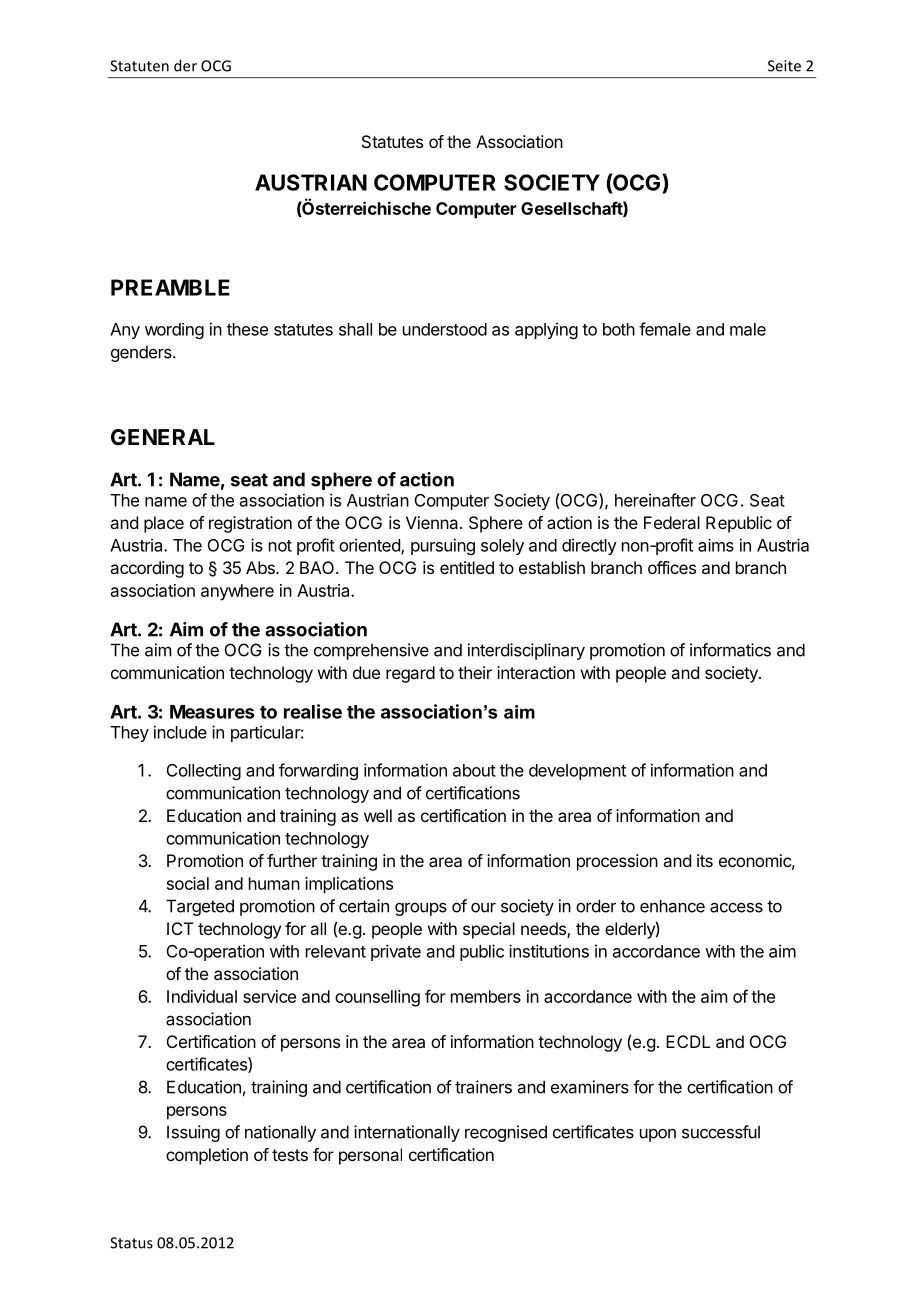 The image size is (924, 1308). I want to click on completion, so click(207, 1156).
